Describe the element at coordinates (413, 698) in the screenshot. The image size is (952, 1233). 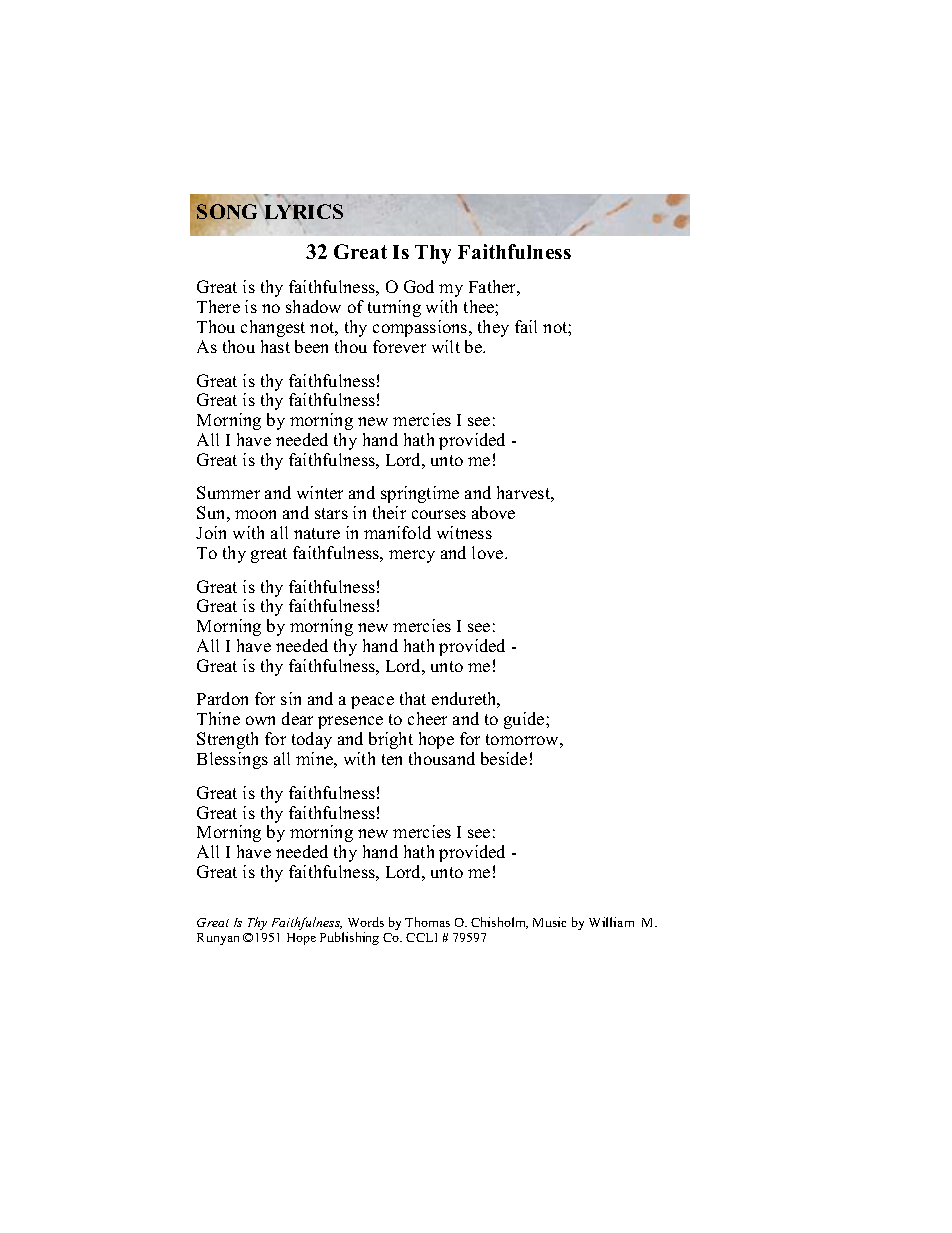
I see `that` at that location.
